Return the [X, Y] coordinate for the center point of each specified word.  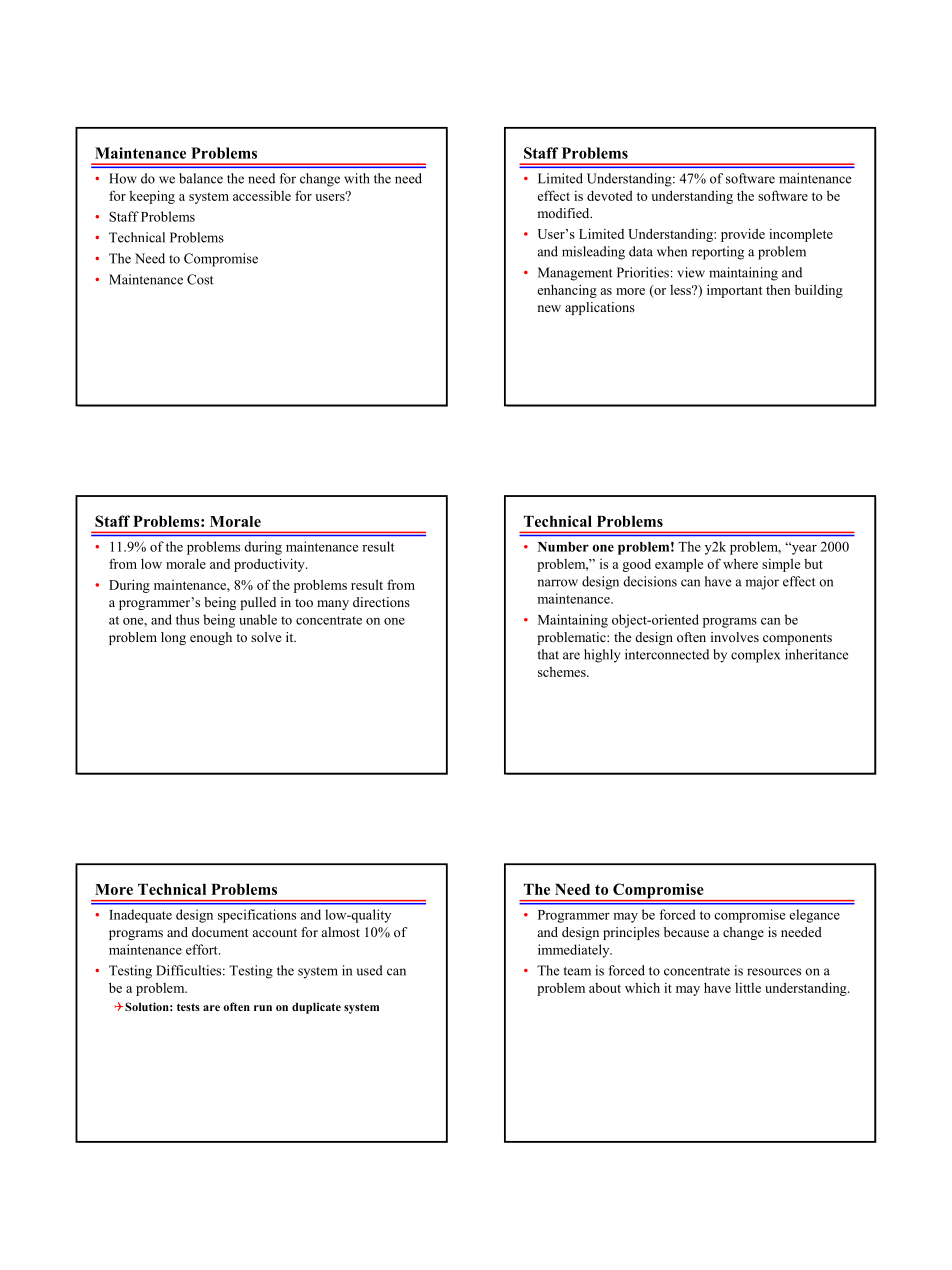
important [734, 291]
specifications [257, 916]
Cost [200, 279]
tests [188, 1007]
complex [755, 656]
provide [743, 235]
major [762, 583]
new [549, 308]
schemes [563, 672]
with [357, 178]
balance [201, 178]
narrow [557, 583]
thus [187, 619]
